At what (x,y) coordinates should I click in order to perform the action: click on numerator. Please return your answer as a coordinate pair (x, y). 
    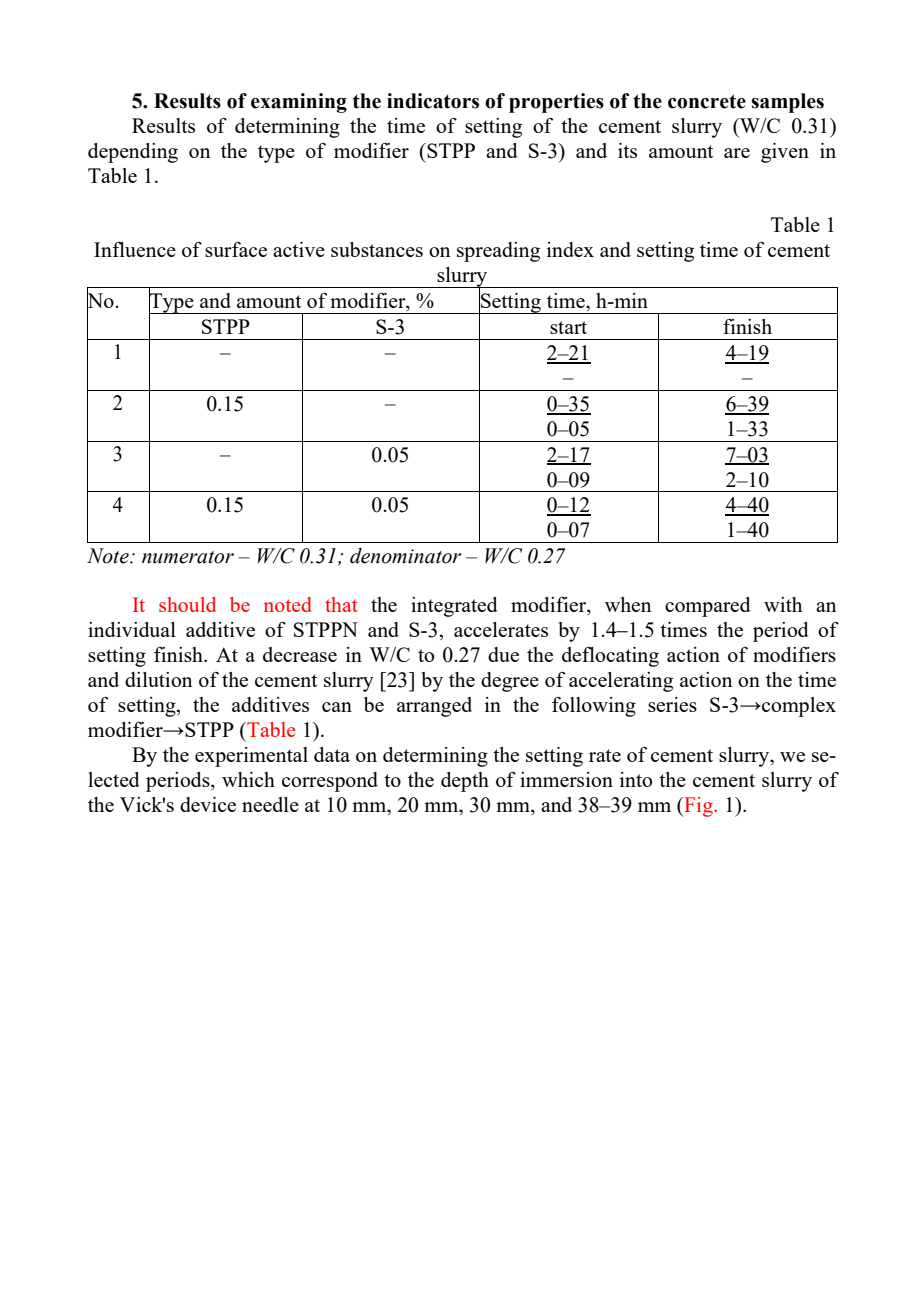
    Looking at the image, I should click on (188, 557).
